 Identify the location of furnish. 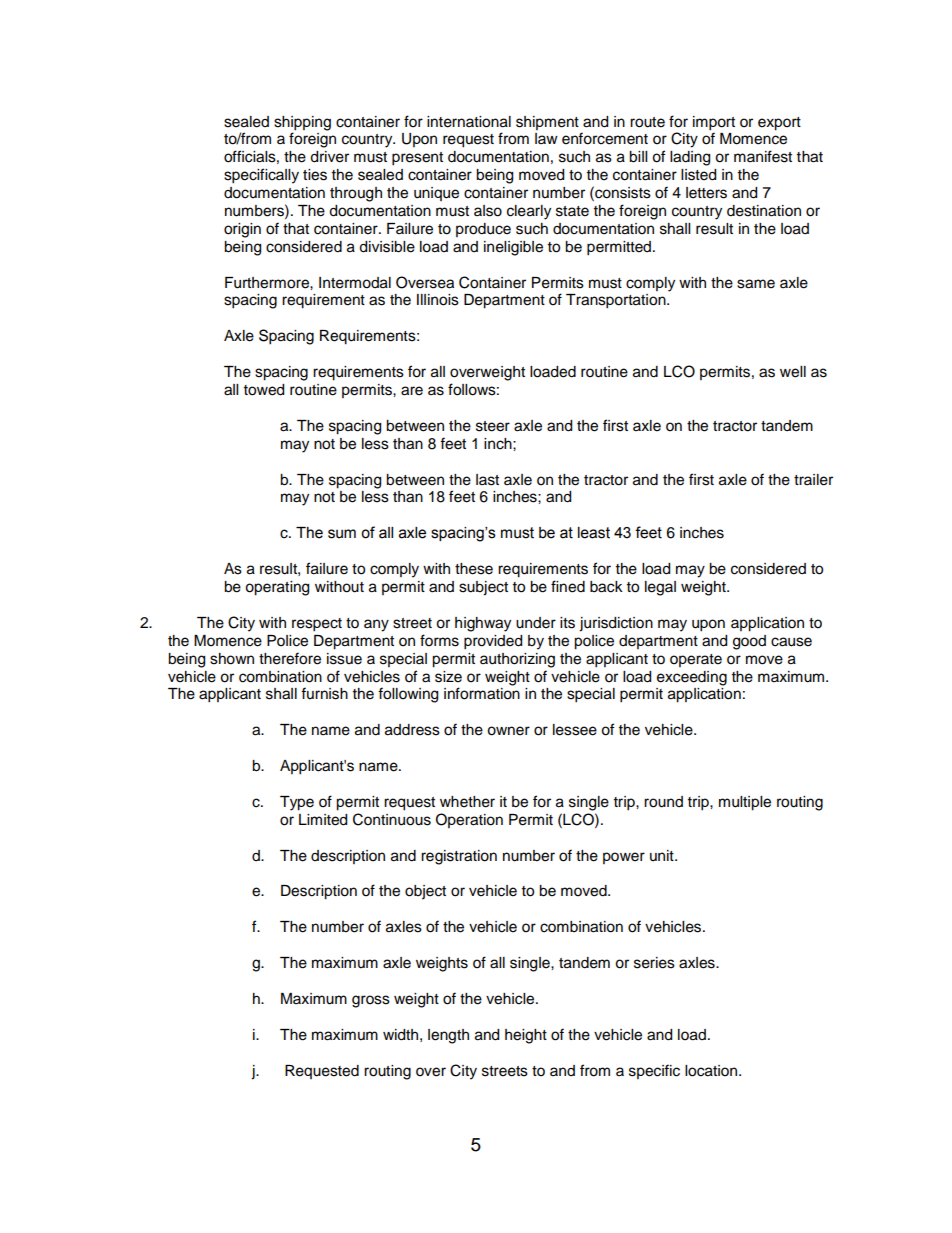
(324, 693).
